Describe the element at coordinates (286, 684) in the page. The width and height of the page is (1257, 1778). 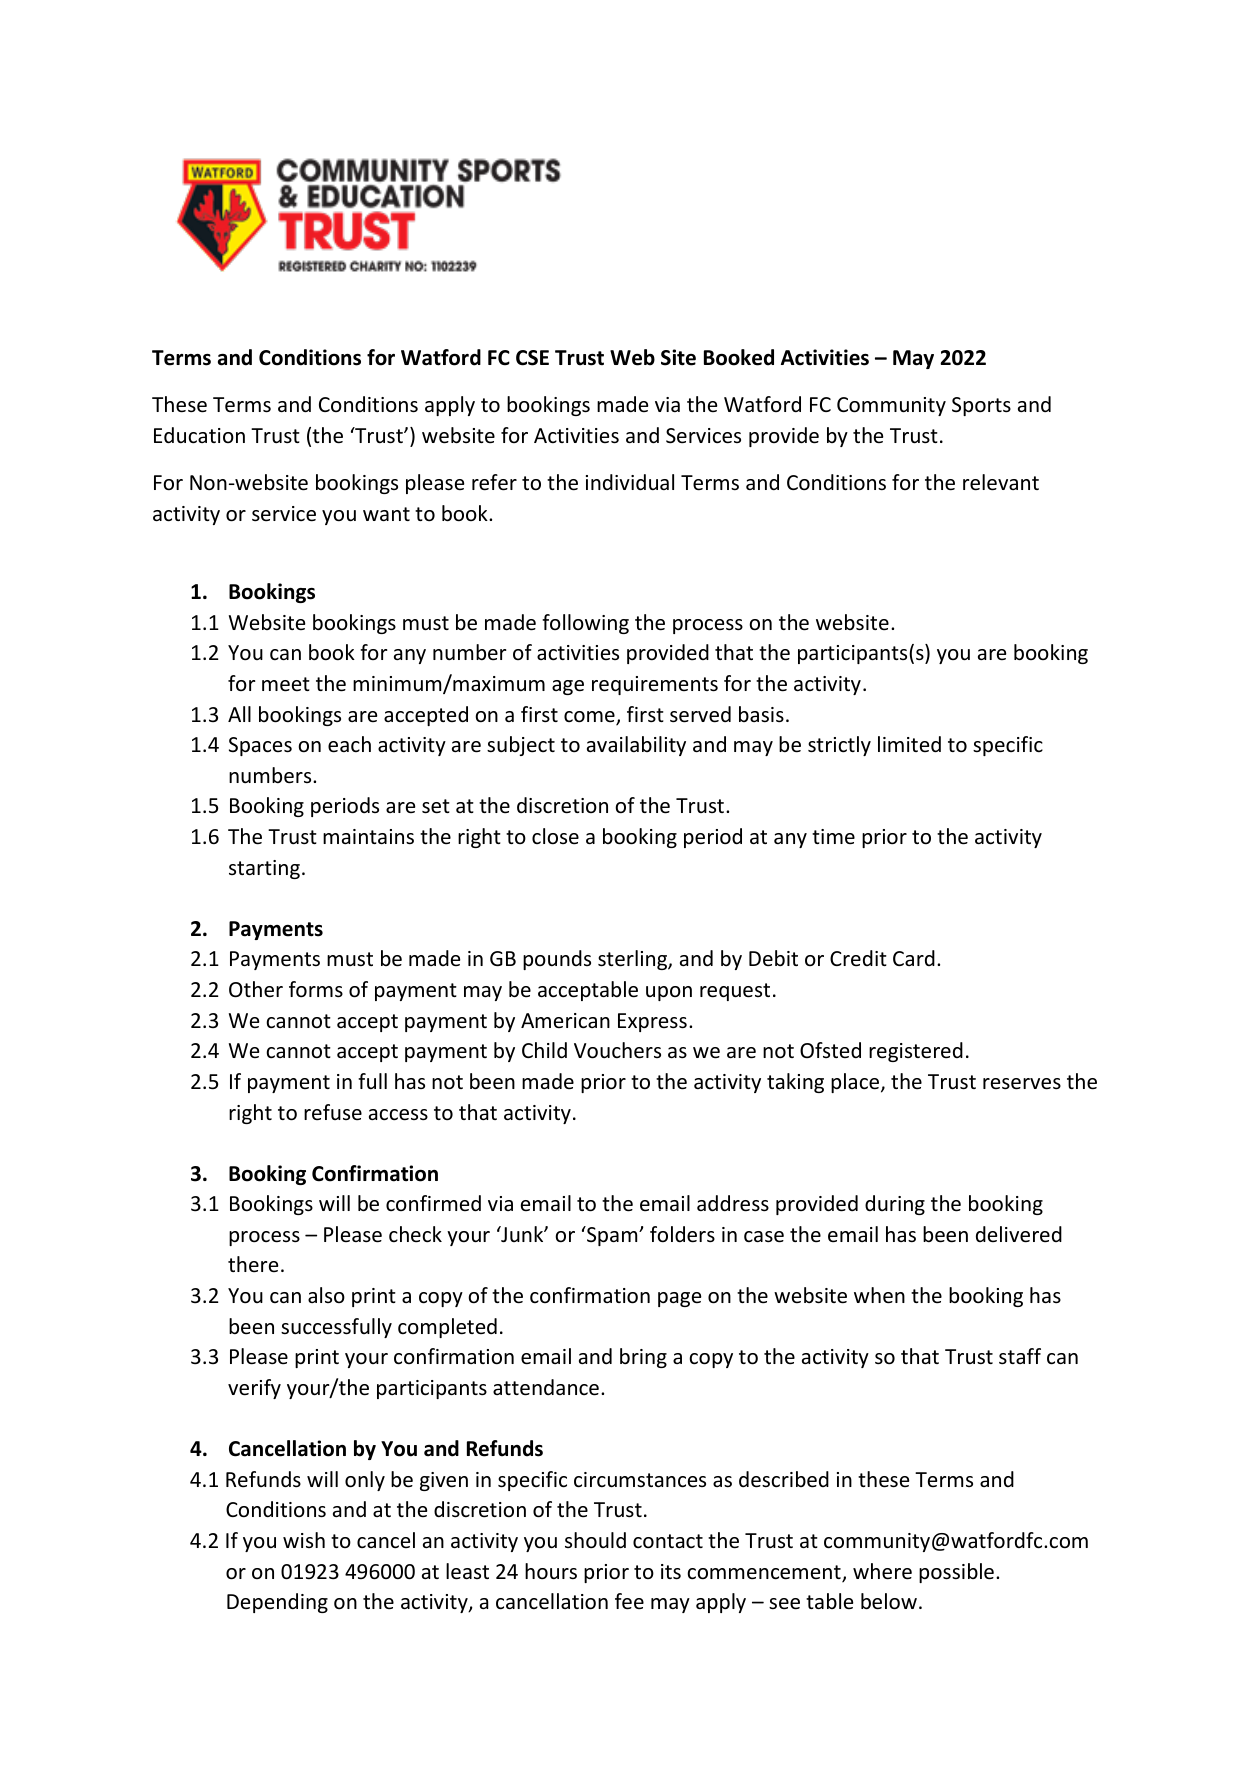
I see `meet` at that location.
